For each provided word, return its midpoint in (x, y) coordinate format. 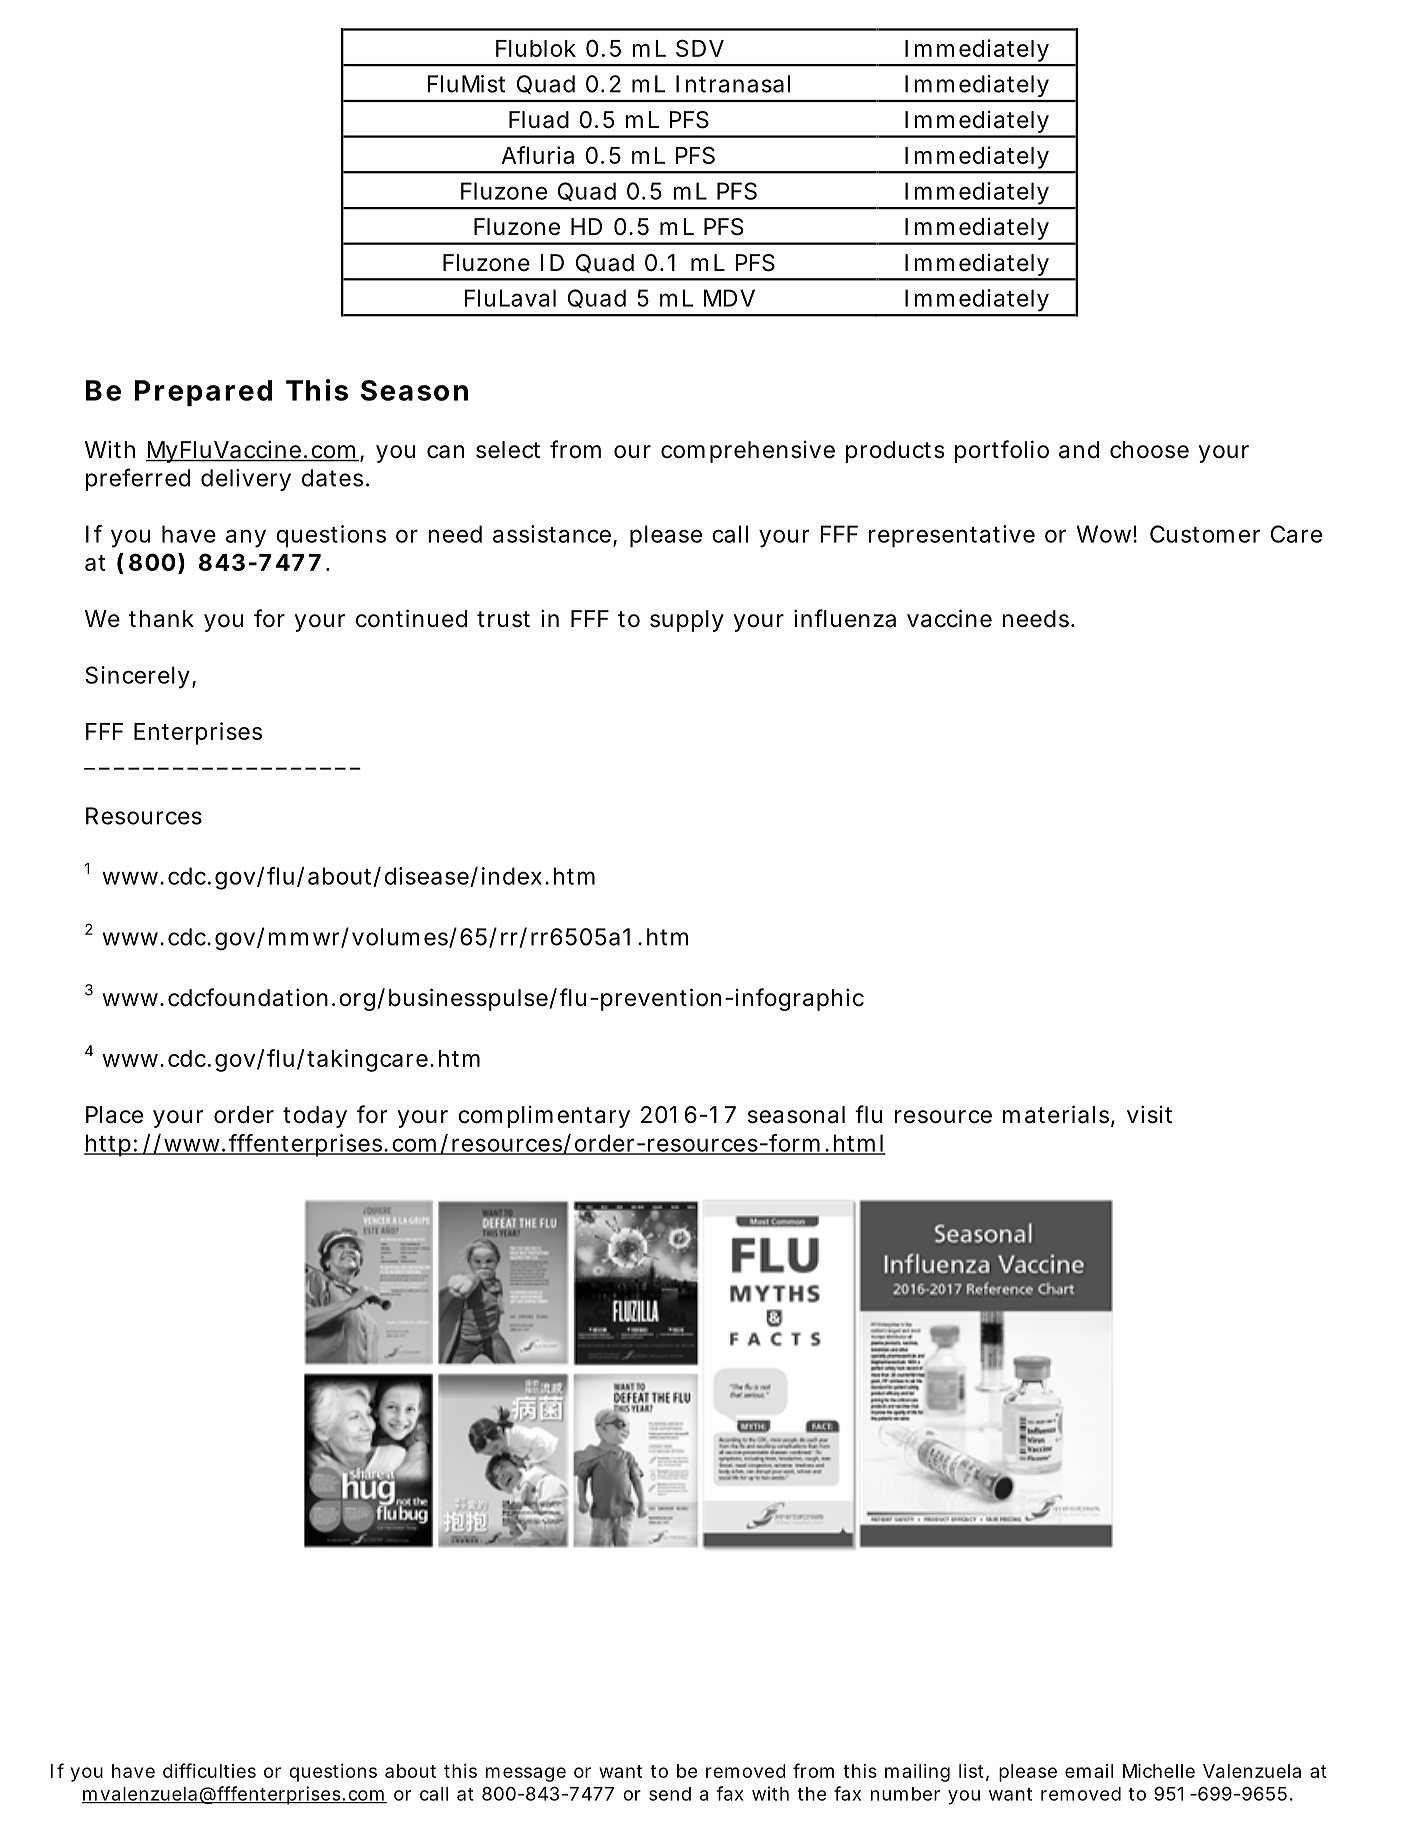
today (315, 1117)
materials (1057, 1115)
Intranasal (733, 84)
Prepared (203, 393)
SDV (700, 48)
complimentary (544, 1117)
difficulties (209, 1770)
